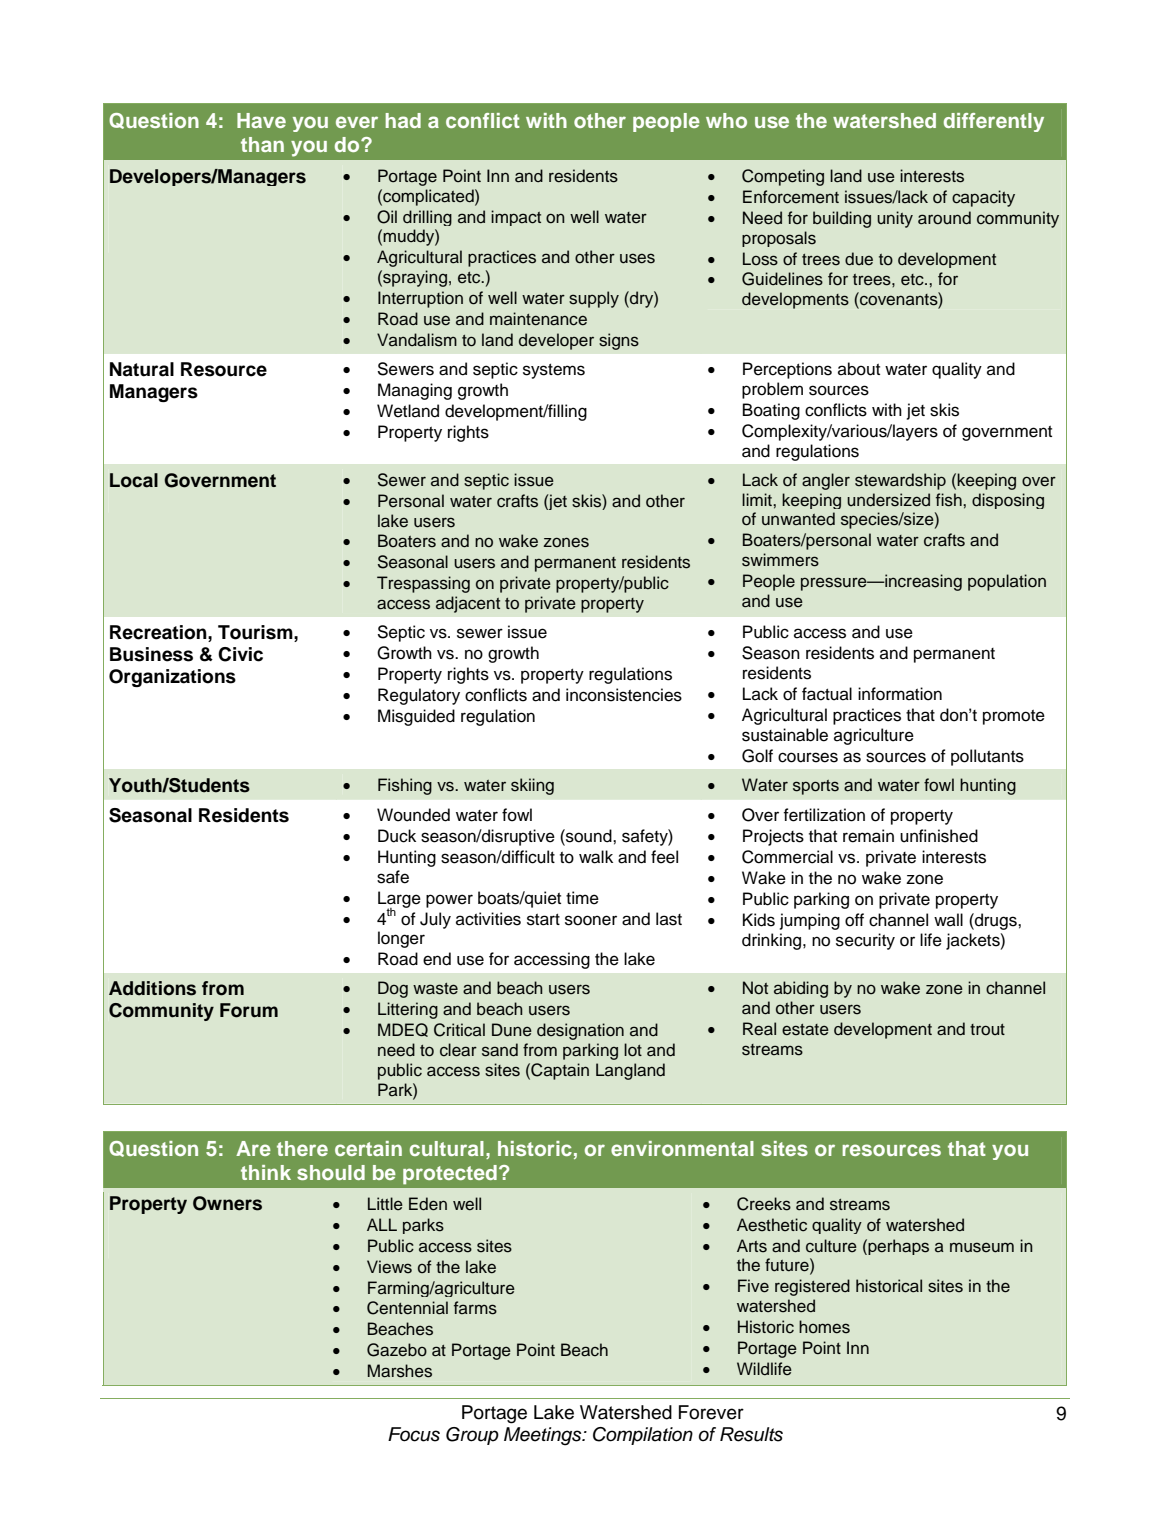 The height and width of the screenshot is (1514, 1170). What do you see at coordinates (580, 1031) in the screenshot?
I see `designation` at bounding box center [580, 1031].
